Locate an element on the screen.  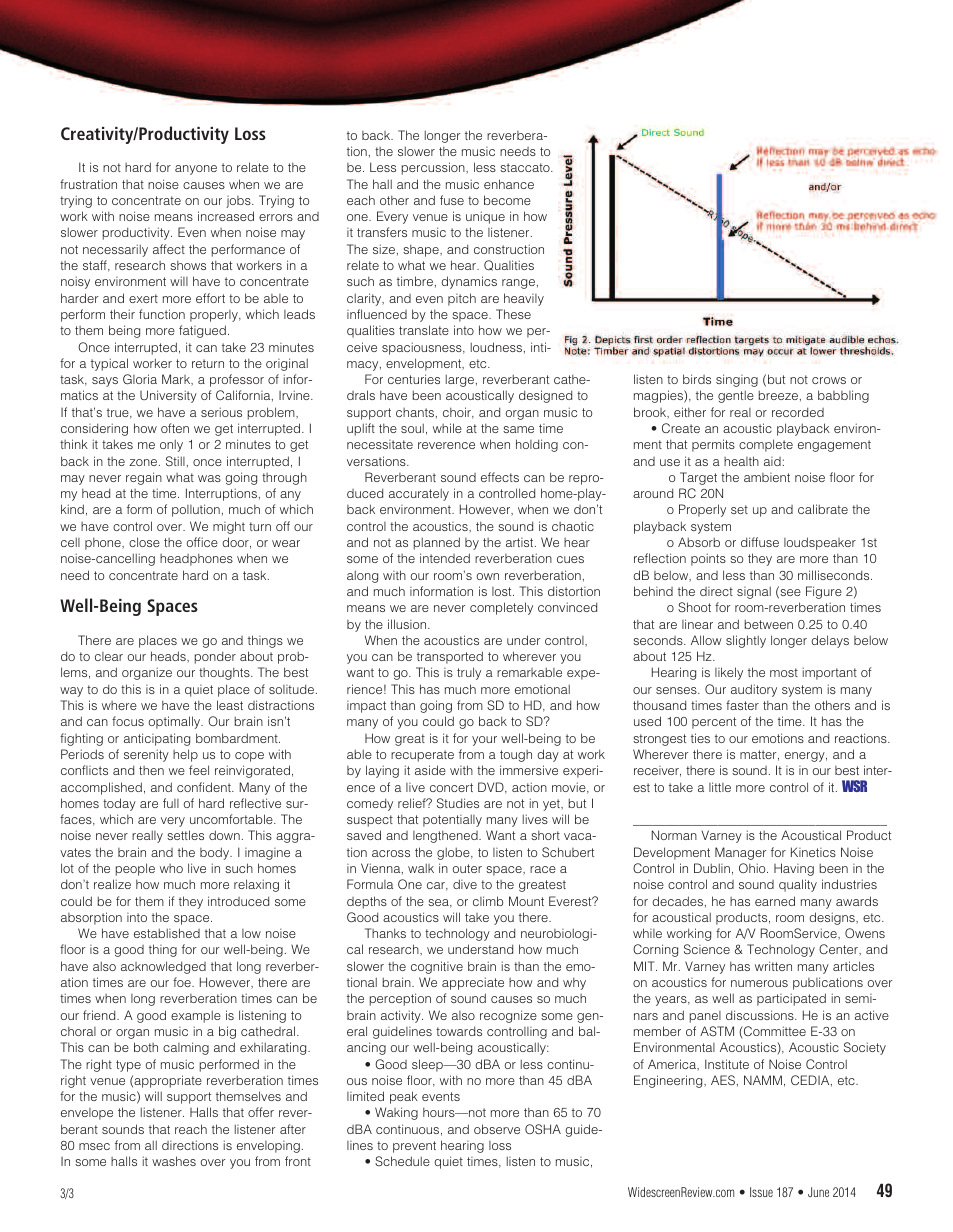
washes is located at coordinates (174, 1161).
